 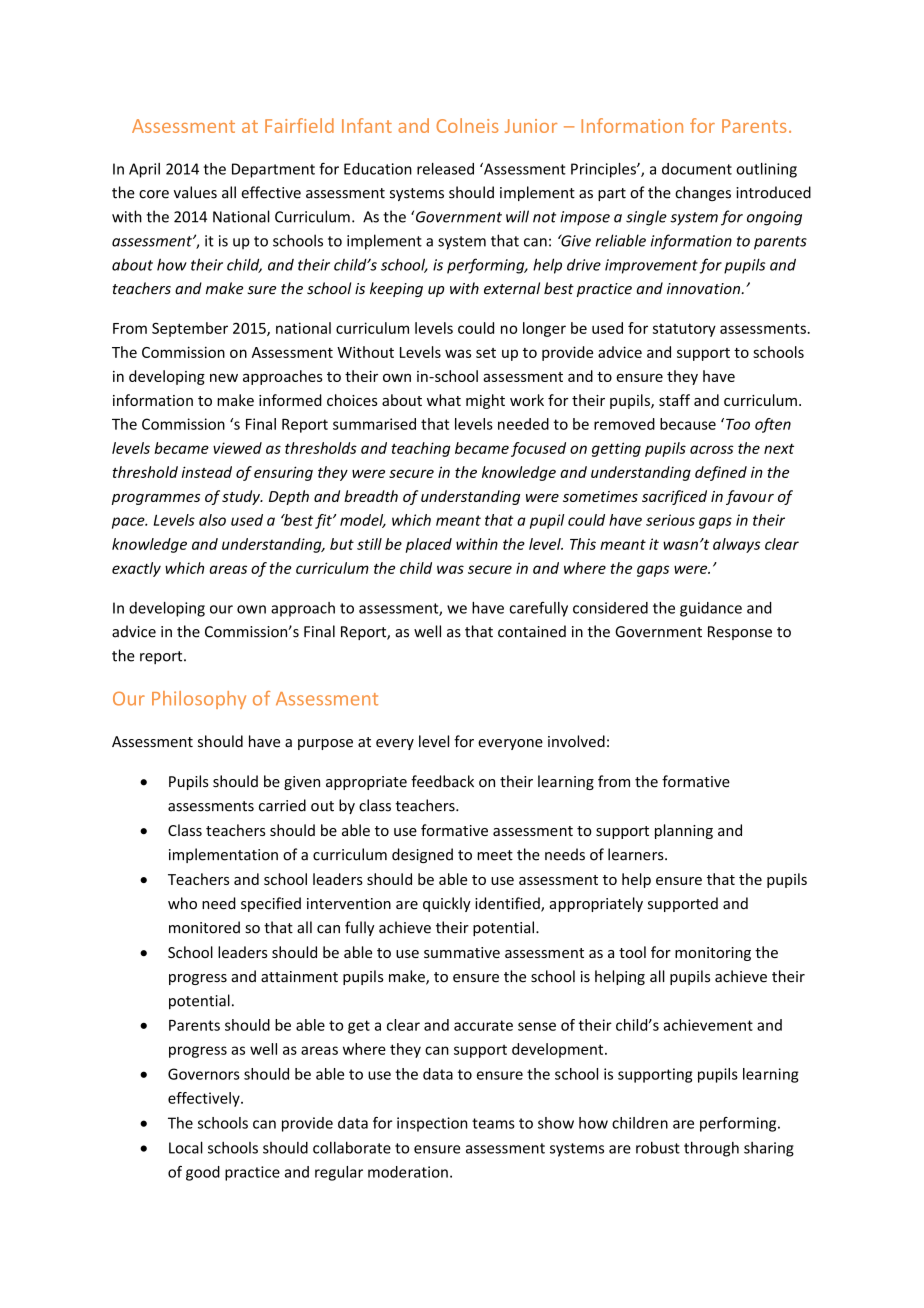 I want to click on Local, so click(x=186, y=1147).
